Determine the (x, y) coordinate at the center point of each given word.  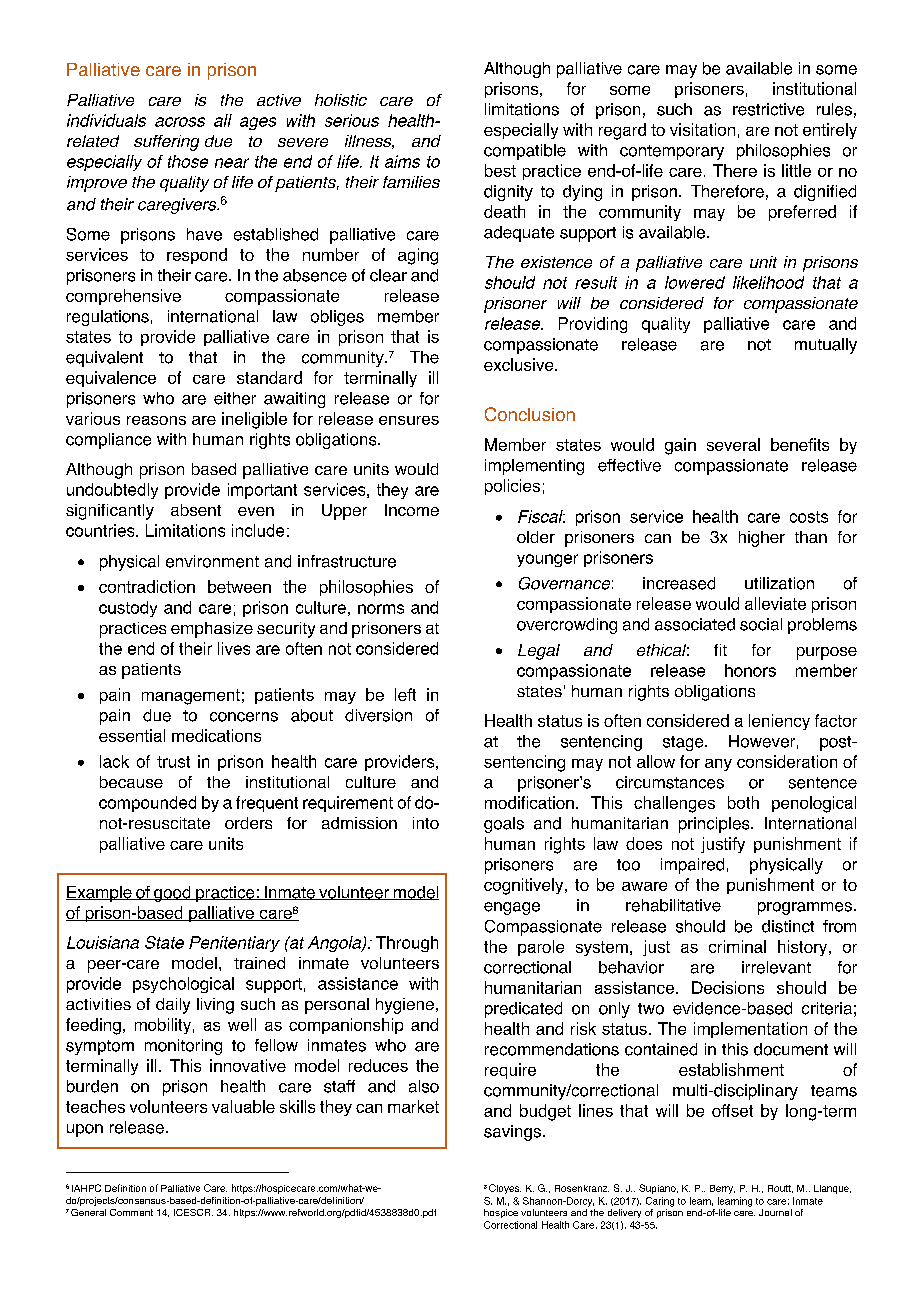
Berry (722, 1189)
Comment (131, 1212)
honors (750, 670)
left (405, 694)
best (500, 170)
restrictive (768, 109)
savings (512, 1133)
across (180, 122)
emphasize (212, 630)
